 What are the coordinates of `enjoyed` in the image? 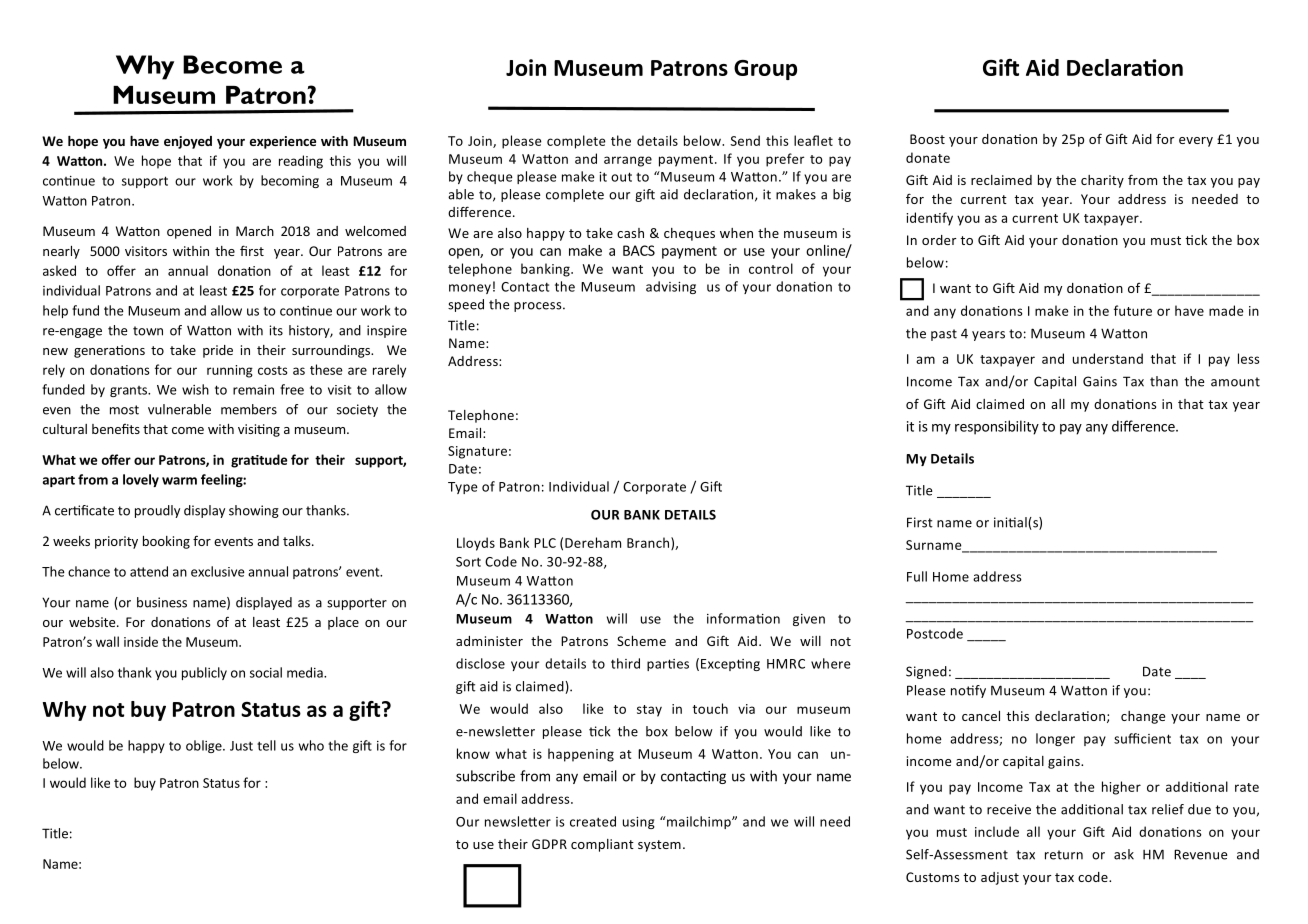 It's located at (188, 142).
